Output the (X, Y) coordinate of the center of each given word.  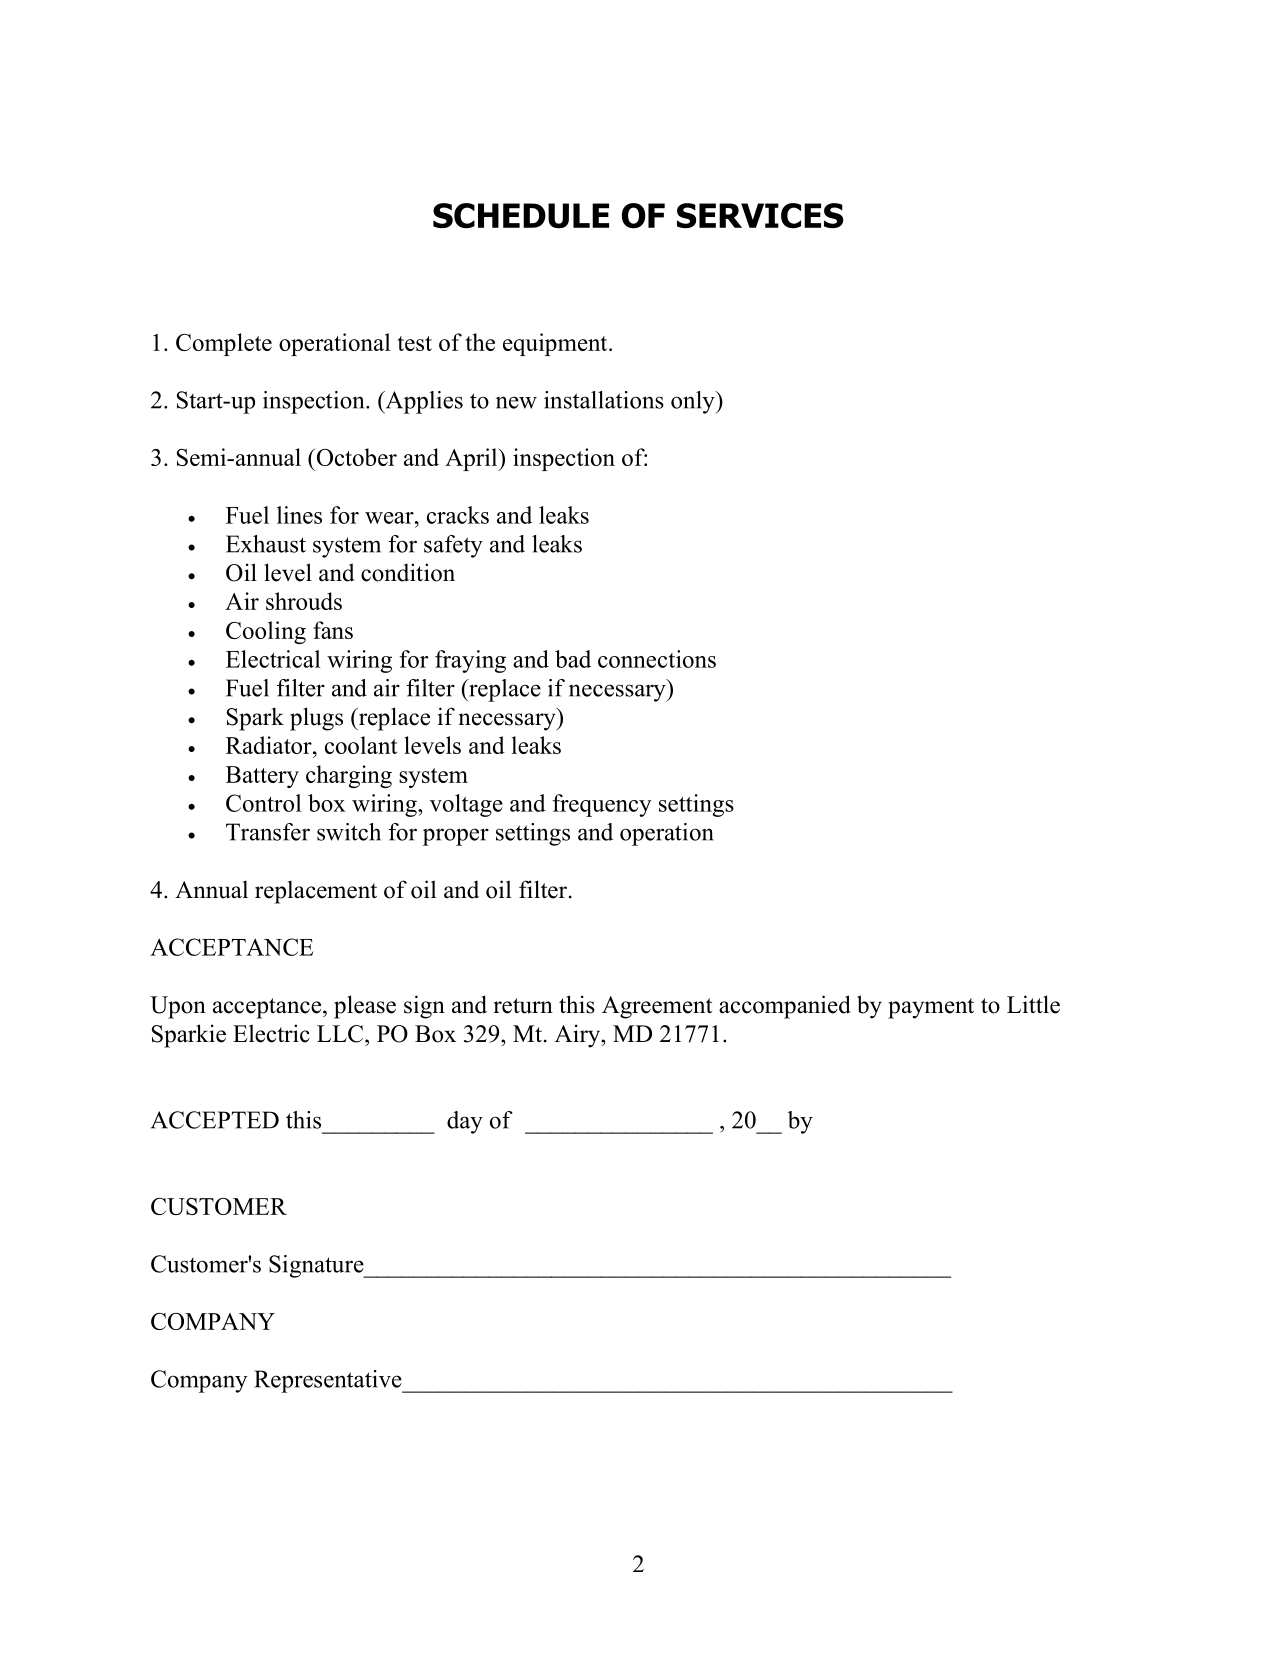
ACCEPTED (215, 1120)
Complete (224, 344)
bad (573, 659)
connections (657, 659)
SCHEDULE (521, 216)
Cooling (266, 632)
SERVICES (760, 216)
